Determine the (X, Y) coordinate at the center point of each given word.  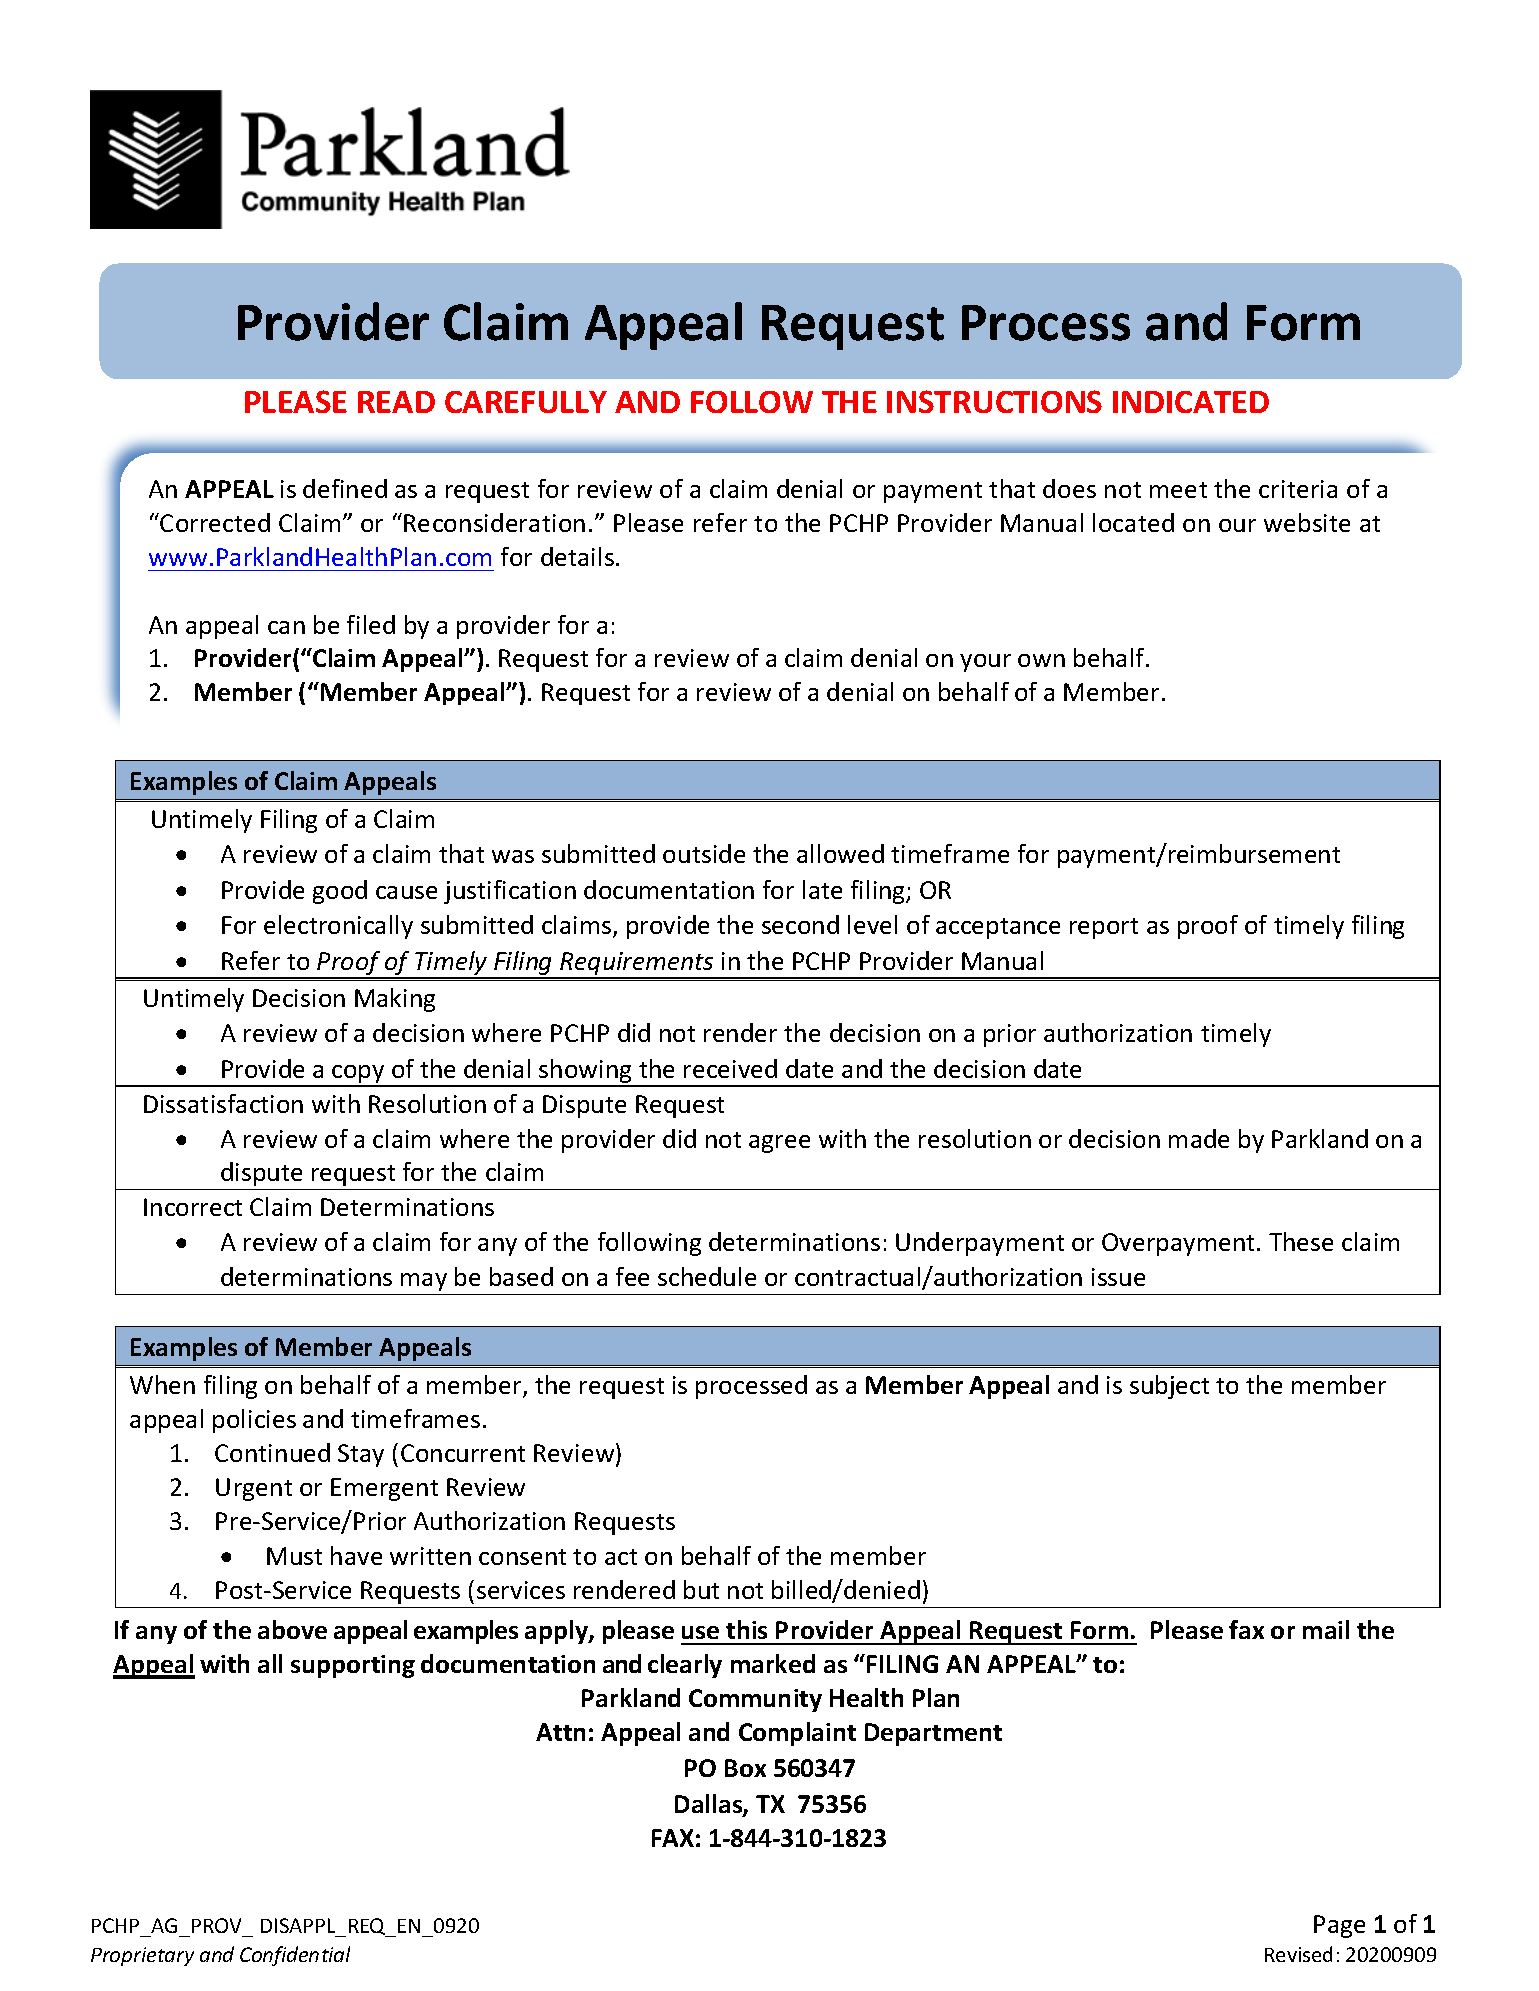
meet (1178, 490)
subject (1169, 1387)
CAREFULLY (526, 402)
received (730, 1068)
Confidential (295, 1956)
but (701, 1589)
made (1199, 1138)
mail (1326, 1629)
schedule (707, 1276)
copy (359, 1075)
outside (704, 853)
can (286, 627)
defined (345, 488)
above (292, 1629)
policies (254, 1421)
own (1041, 660)
